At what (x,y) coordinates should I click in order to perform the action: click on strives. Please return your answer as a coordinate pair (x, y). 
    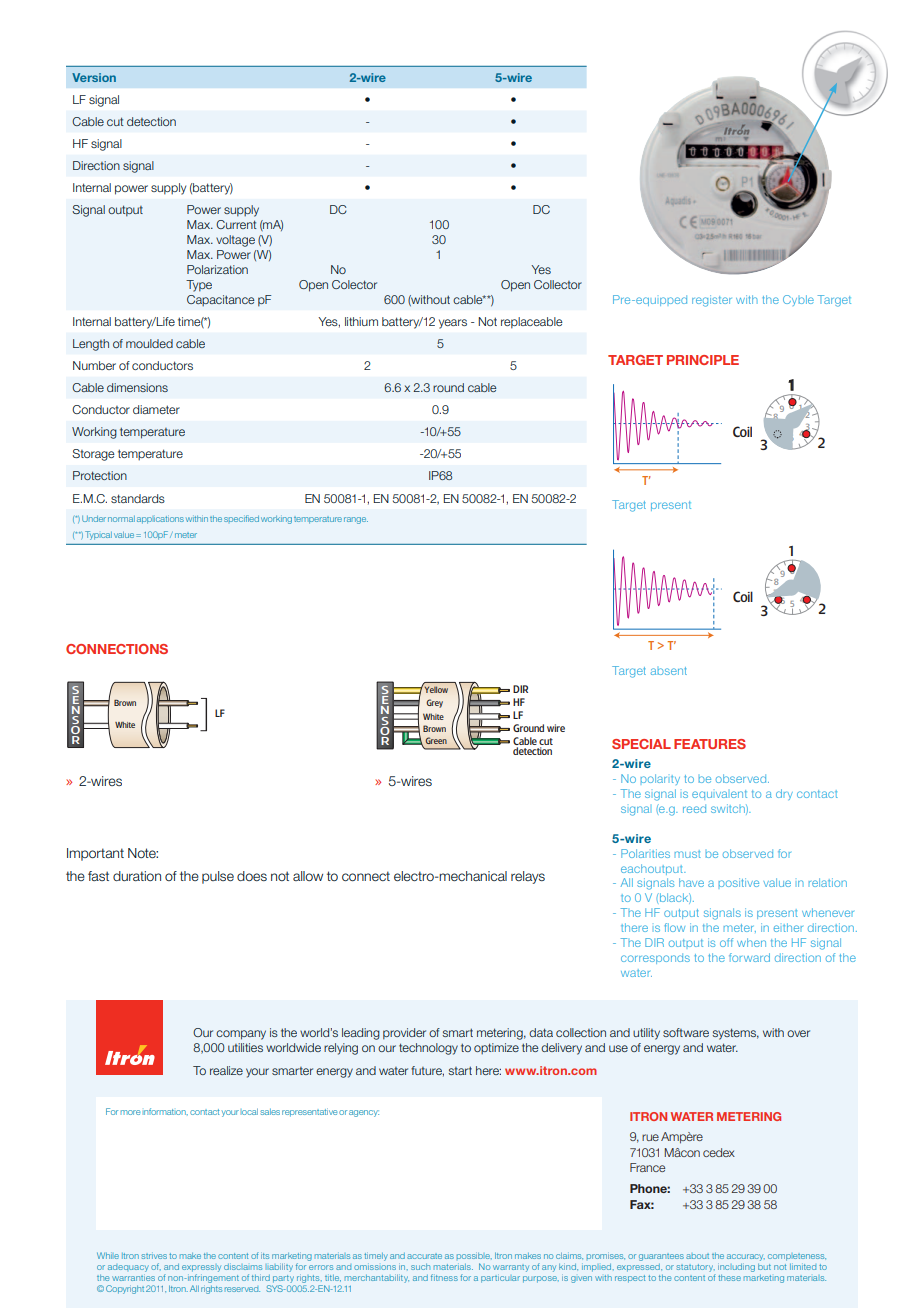
    Looking at the image, I should click on (154, 1256).
